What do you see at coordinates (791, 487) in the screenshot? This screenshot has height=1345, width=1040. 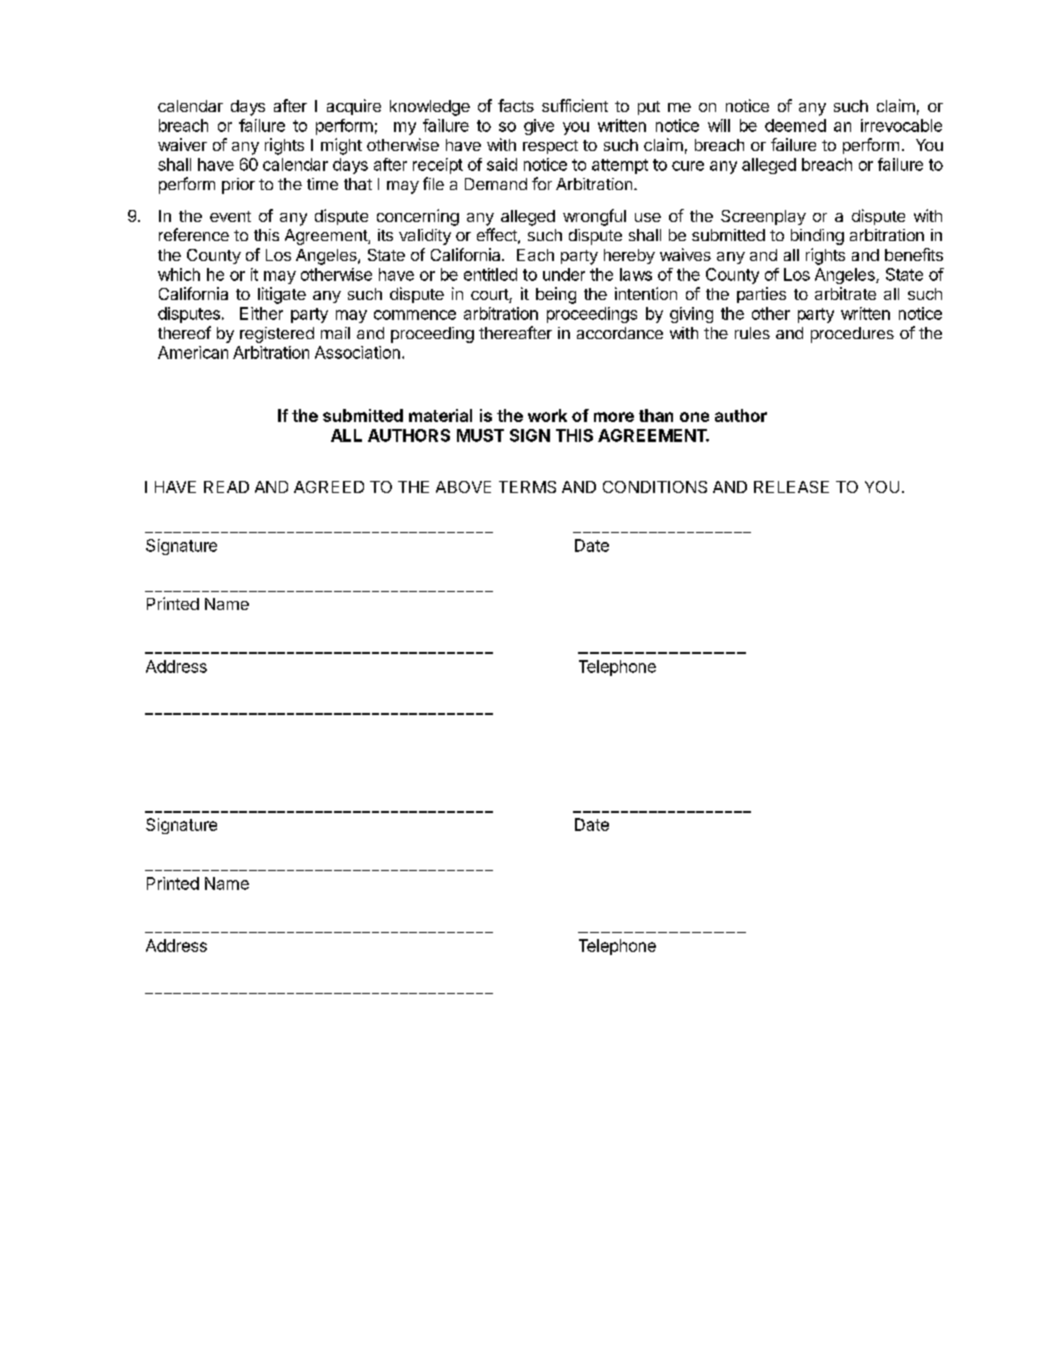 I see `RELEASE` at bounding box center [791, 487].
